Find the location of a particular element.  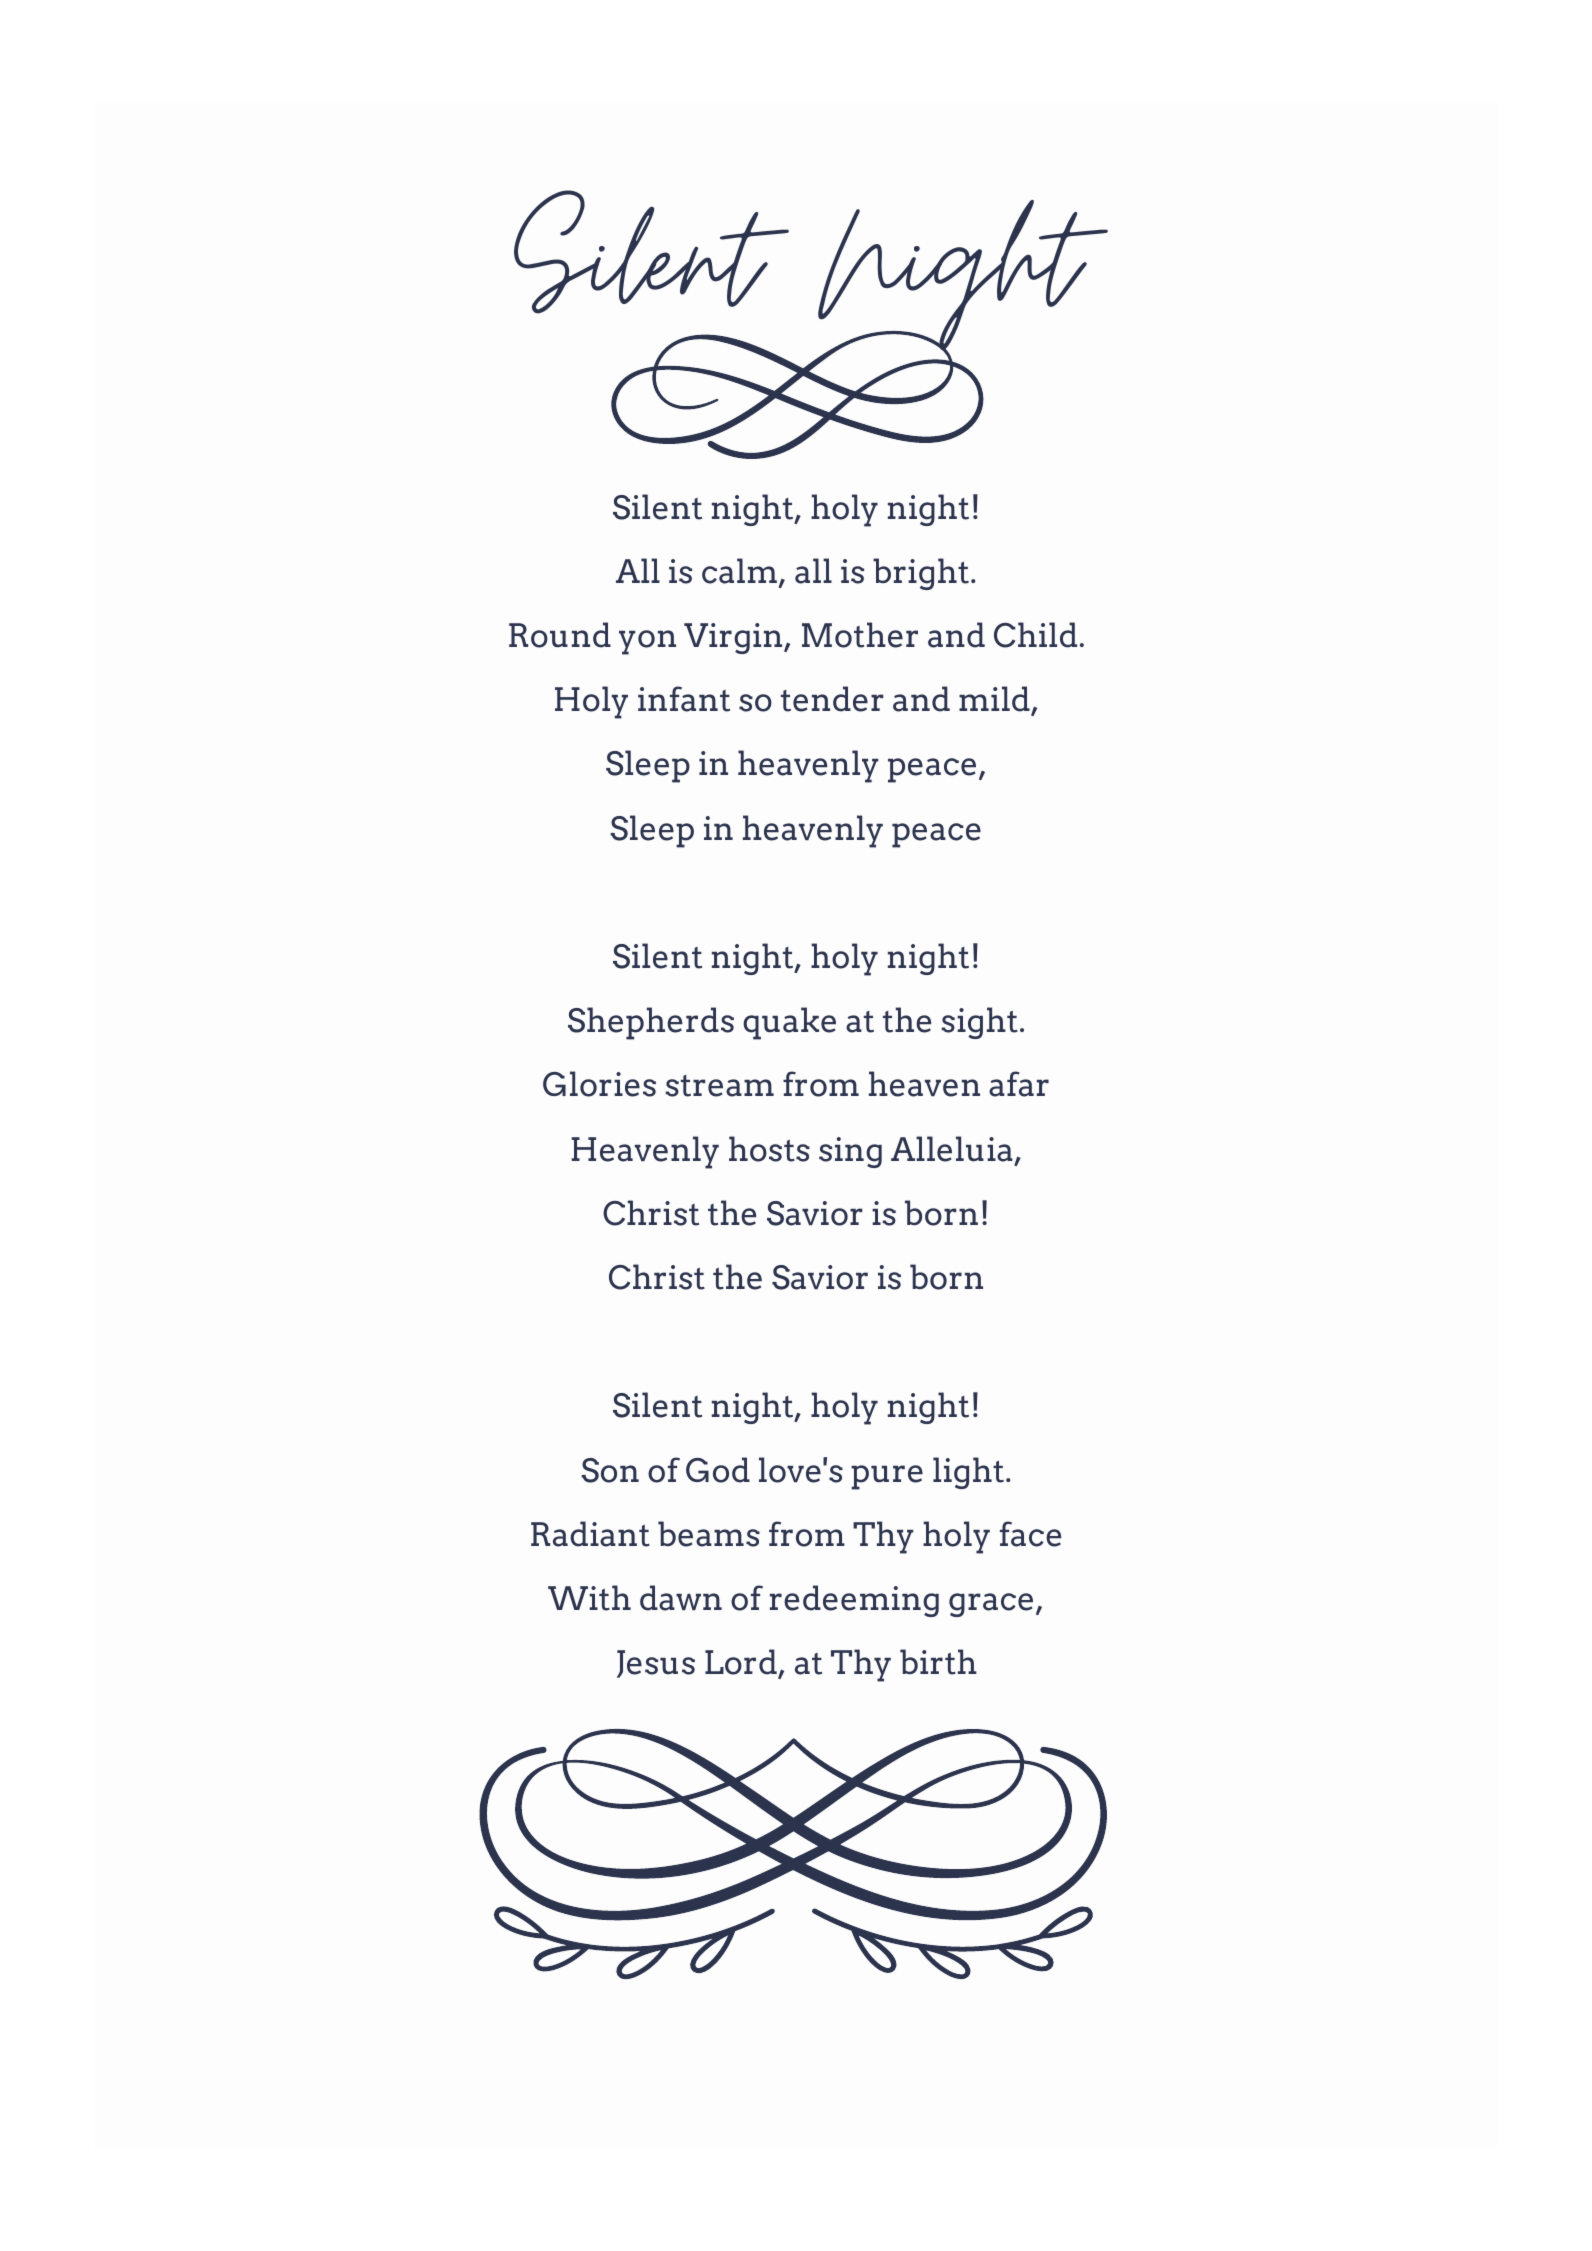

redeeming is located at coordinates (854, 1601).
